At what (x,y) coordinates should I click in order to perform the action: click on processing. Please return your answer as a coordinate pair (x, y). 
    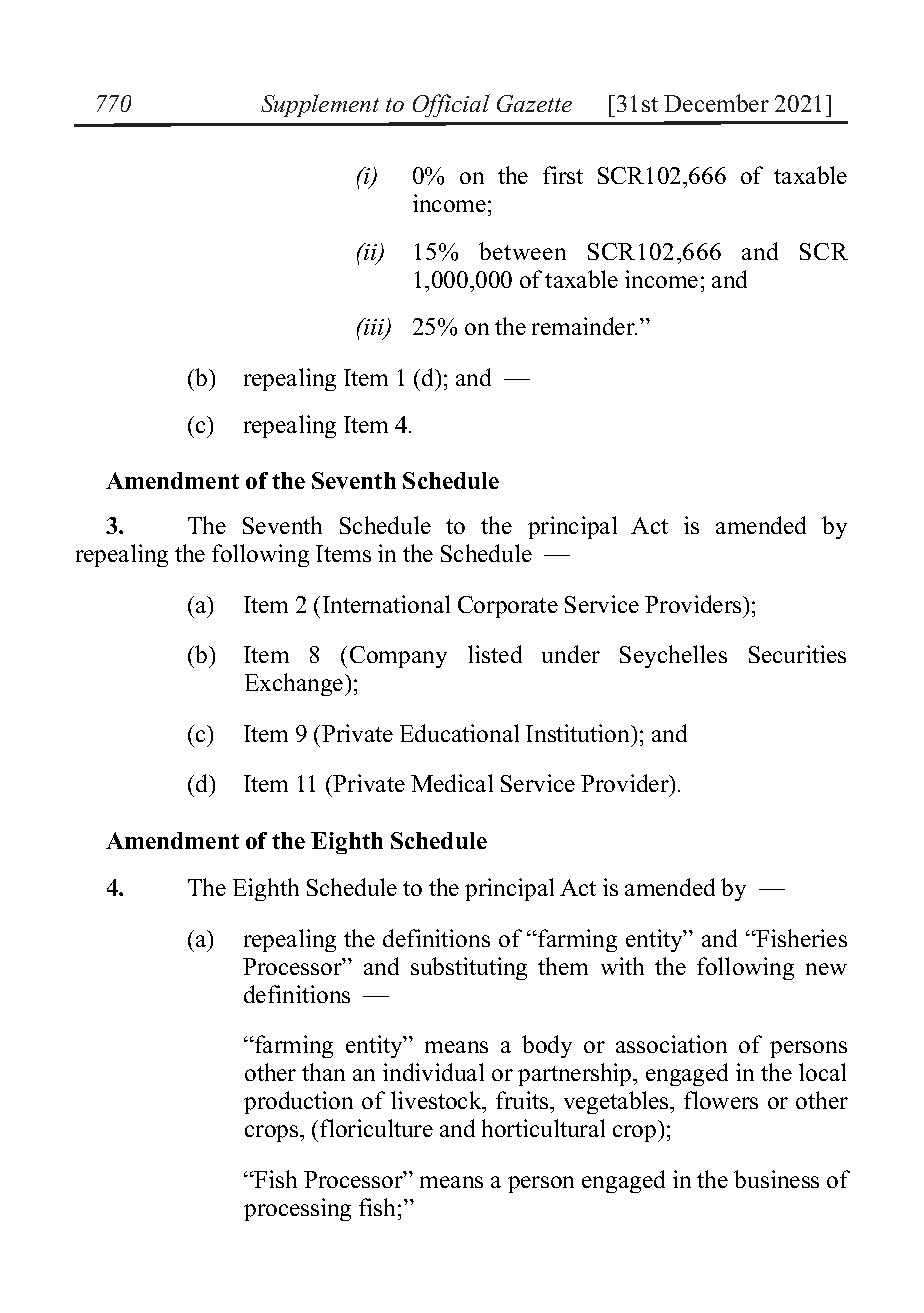
    Looking at the image, I should click on (297, 1209).
